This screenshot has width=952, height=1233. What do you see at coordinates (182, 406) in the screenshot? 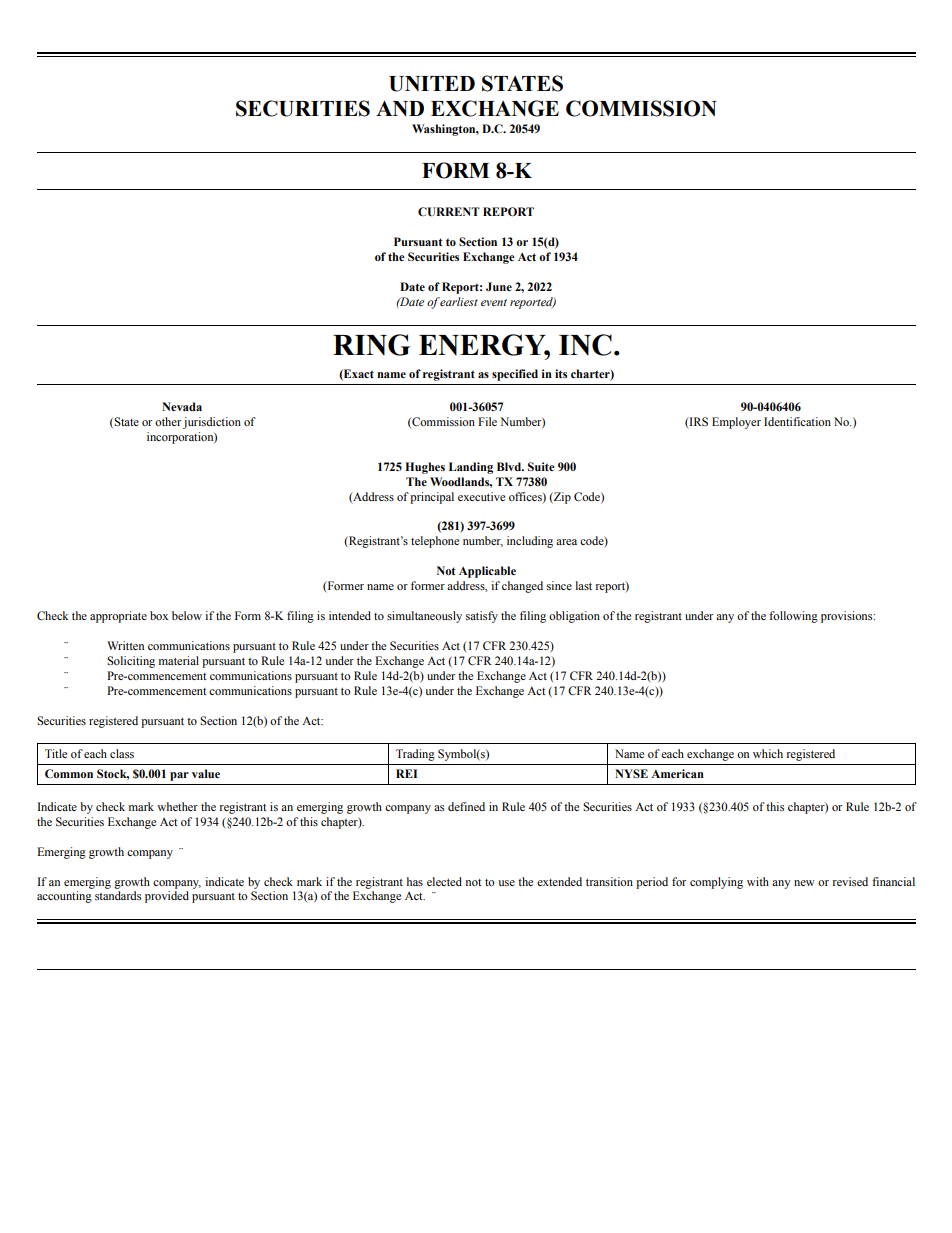
I see `Nevada` at bounding box center [182, 406].
